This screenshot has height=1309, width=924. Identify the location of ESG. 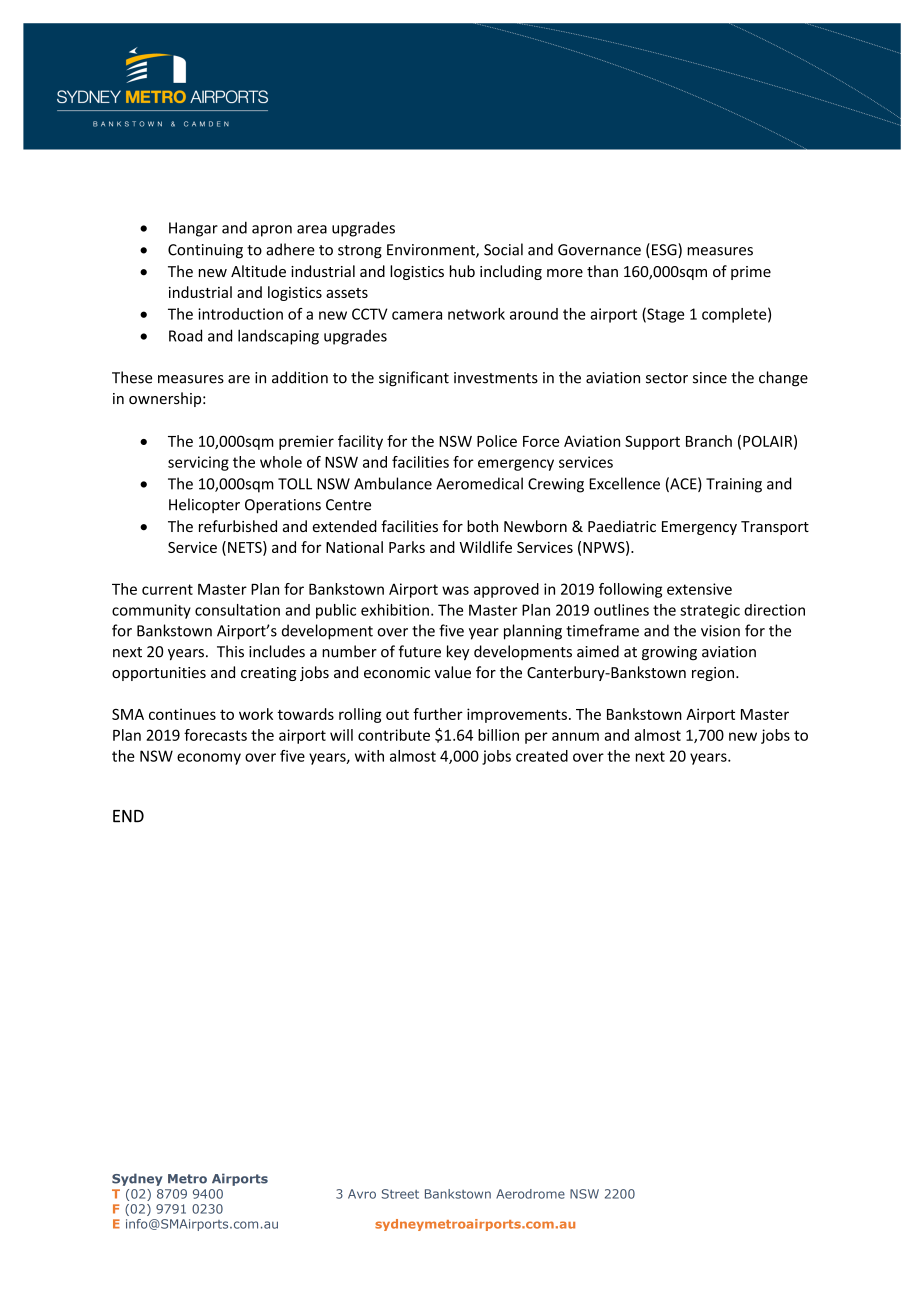
(665, 250).
